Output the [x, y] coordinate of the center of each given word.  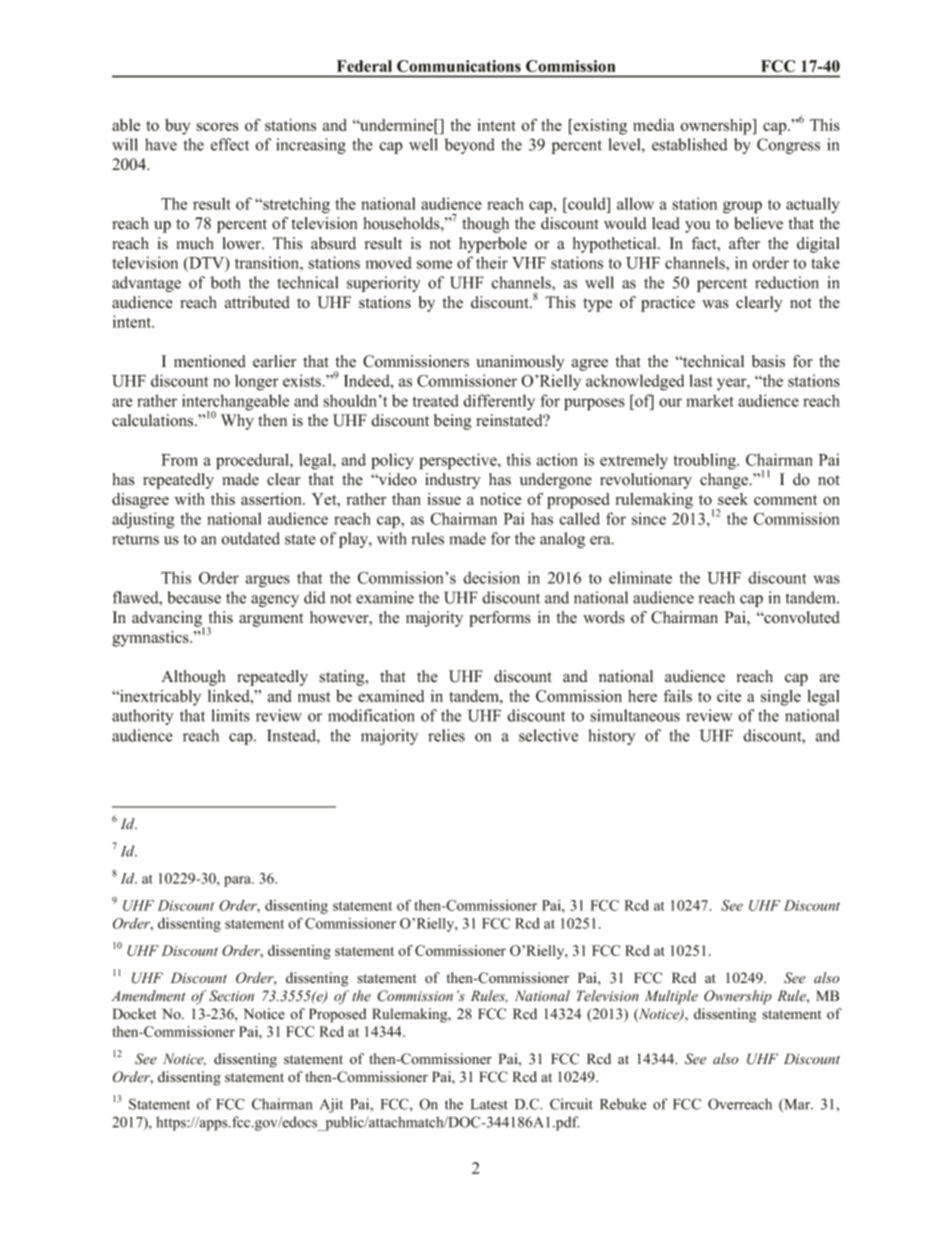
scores [217, 126]
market [710, 400]
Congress [788, 146]
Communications [459, 66]
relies [446, 735]
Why [237, 422]
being [452, 422]
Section [231, 996]
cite [729, 696]
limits [230, 715]
